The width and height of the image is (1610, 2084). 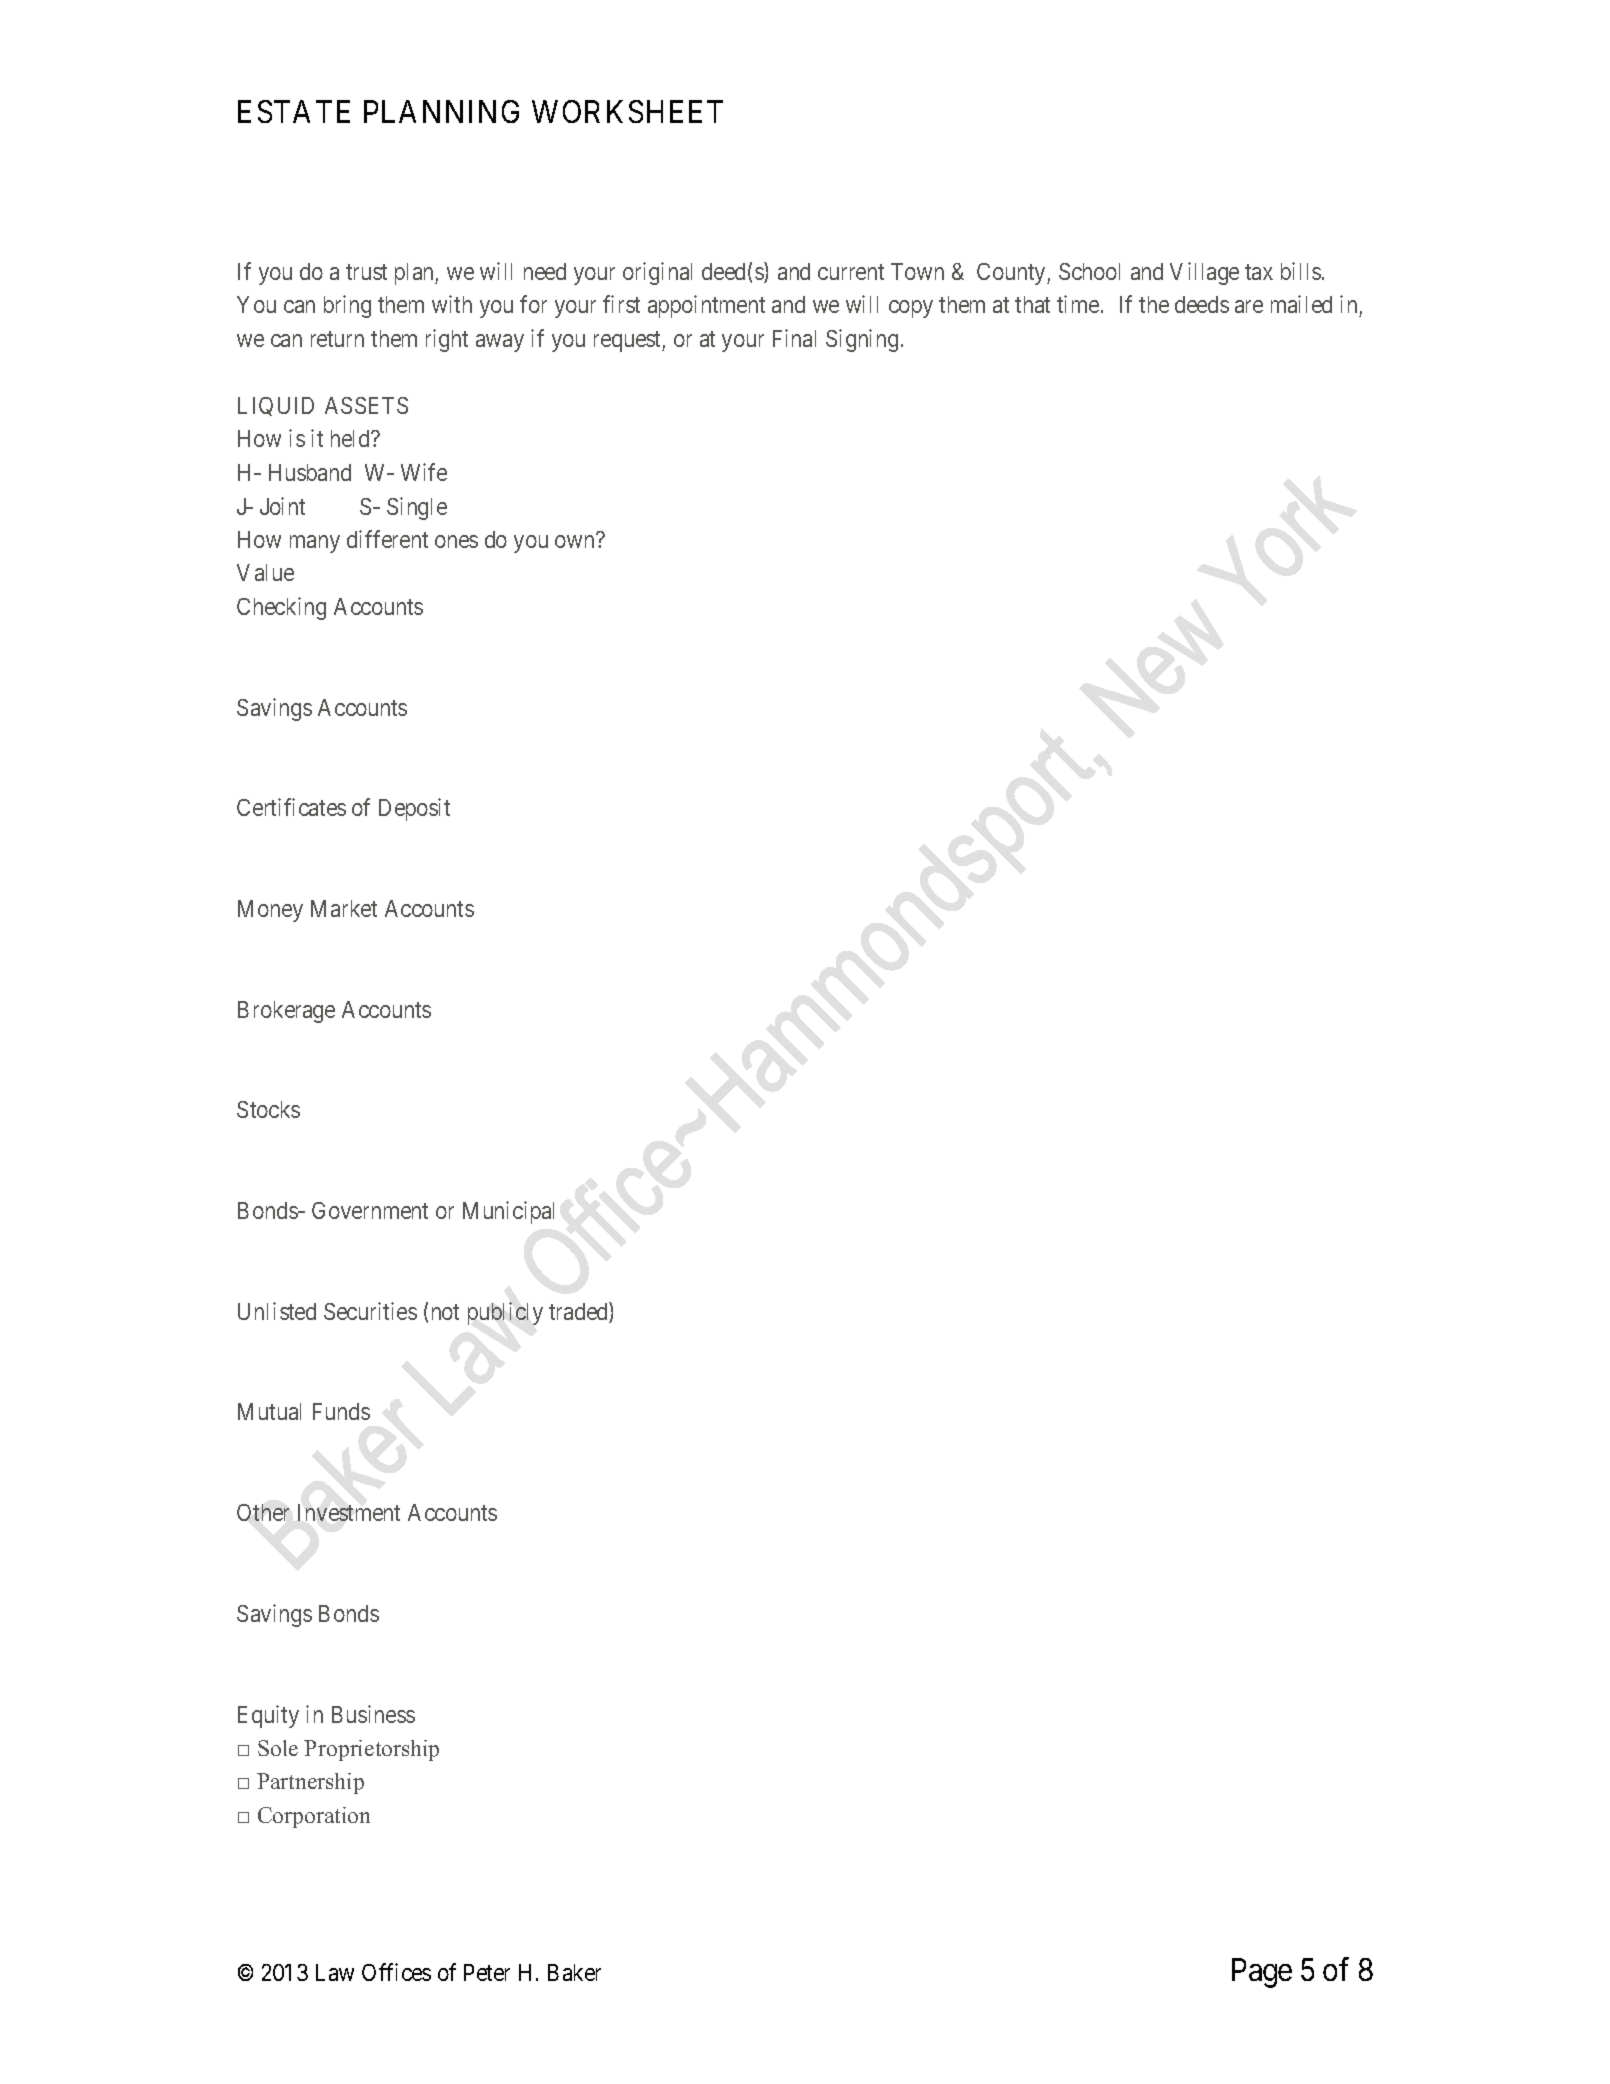 I want to click on publicly, so click(x=505, y=1313).
